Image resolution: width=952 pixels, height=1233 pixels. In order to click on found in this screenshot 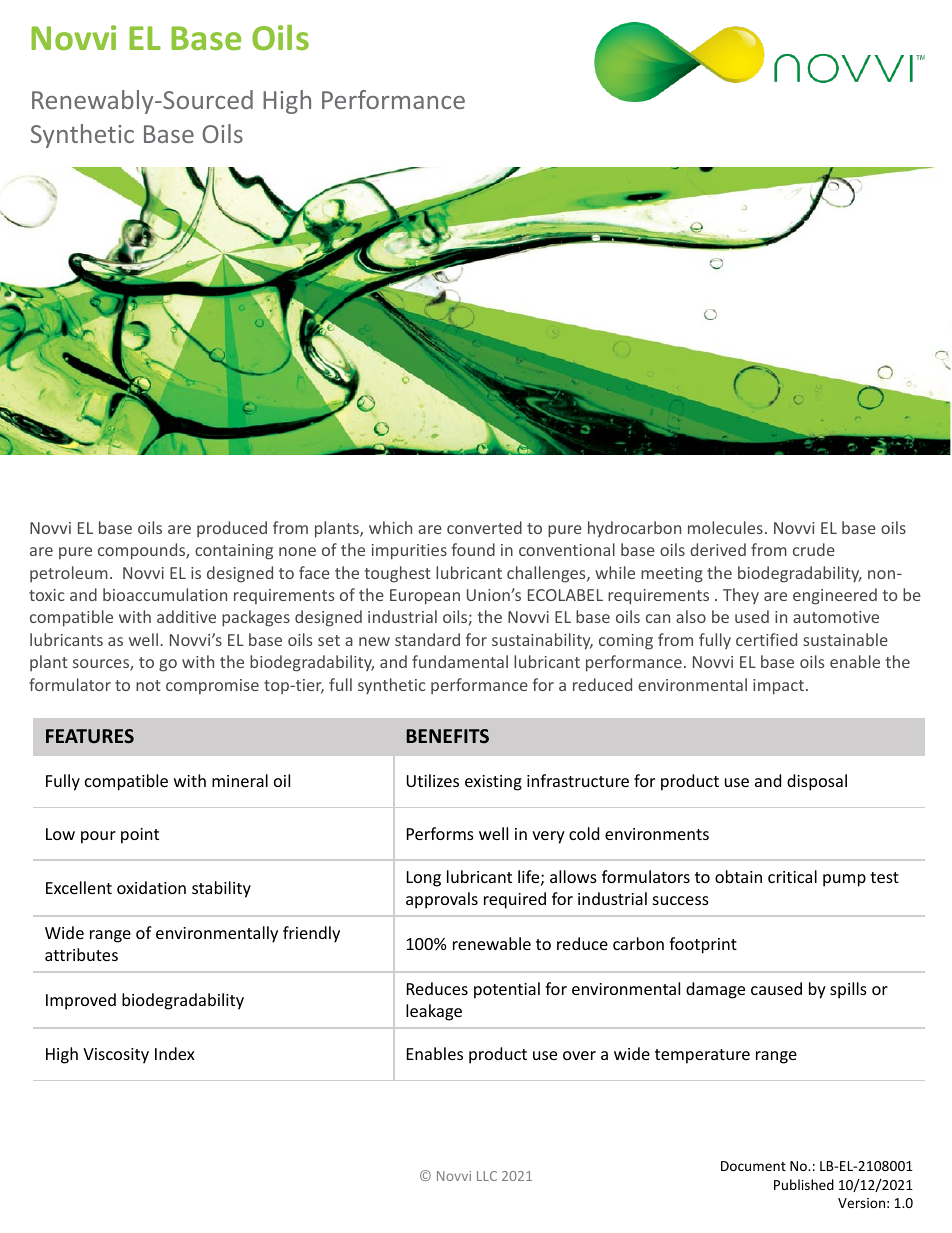, I will do `click(473, 549)`.
